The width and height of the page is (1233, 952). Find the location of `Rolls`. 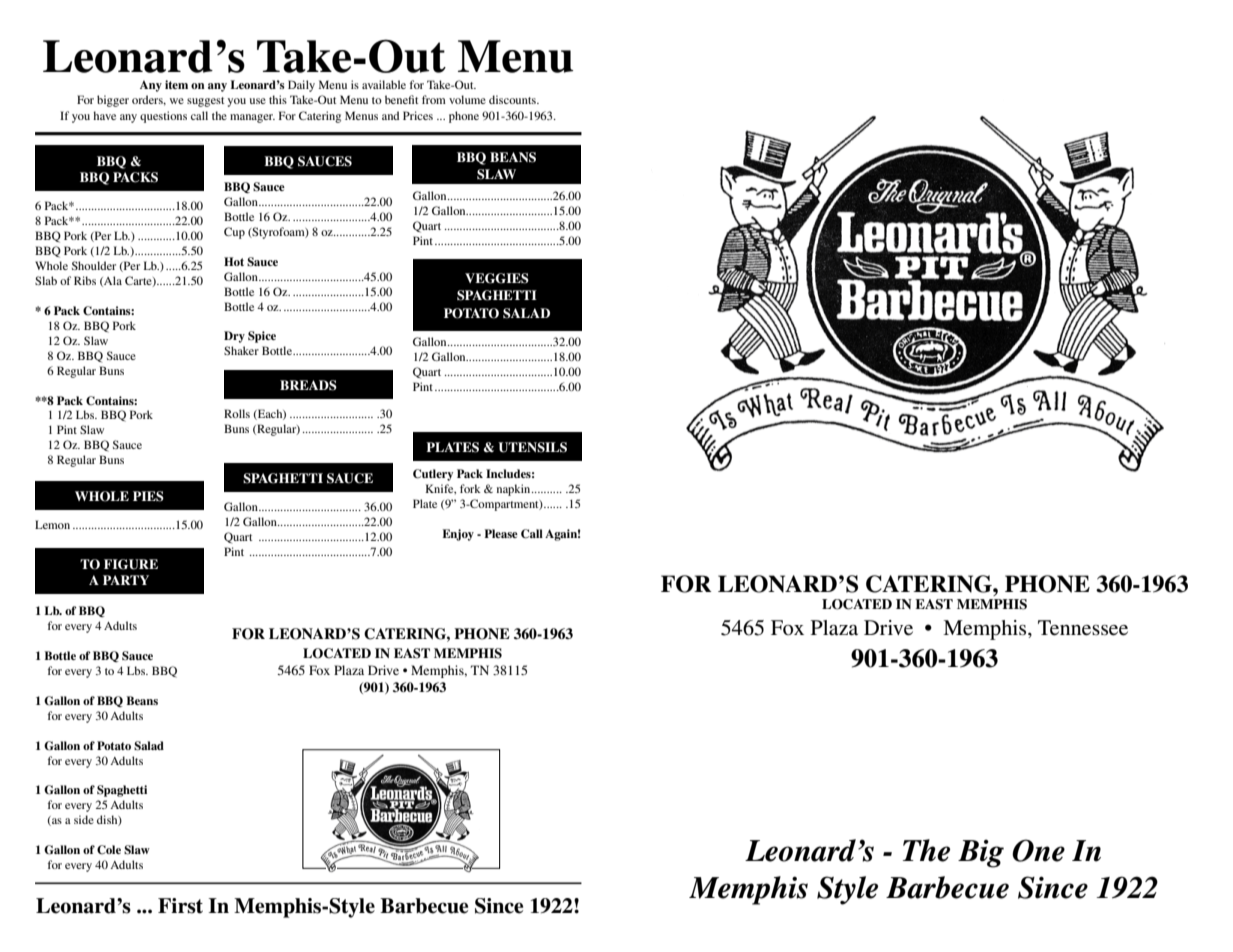

Rolls is located at coordinates (237, 413).
